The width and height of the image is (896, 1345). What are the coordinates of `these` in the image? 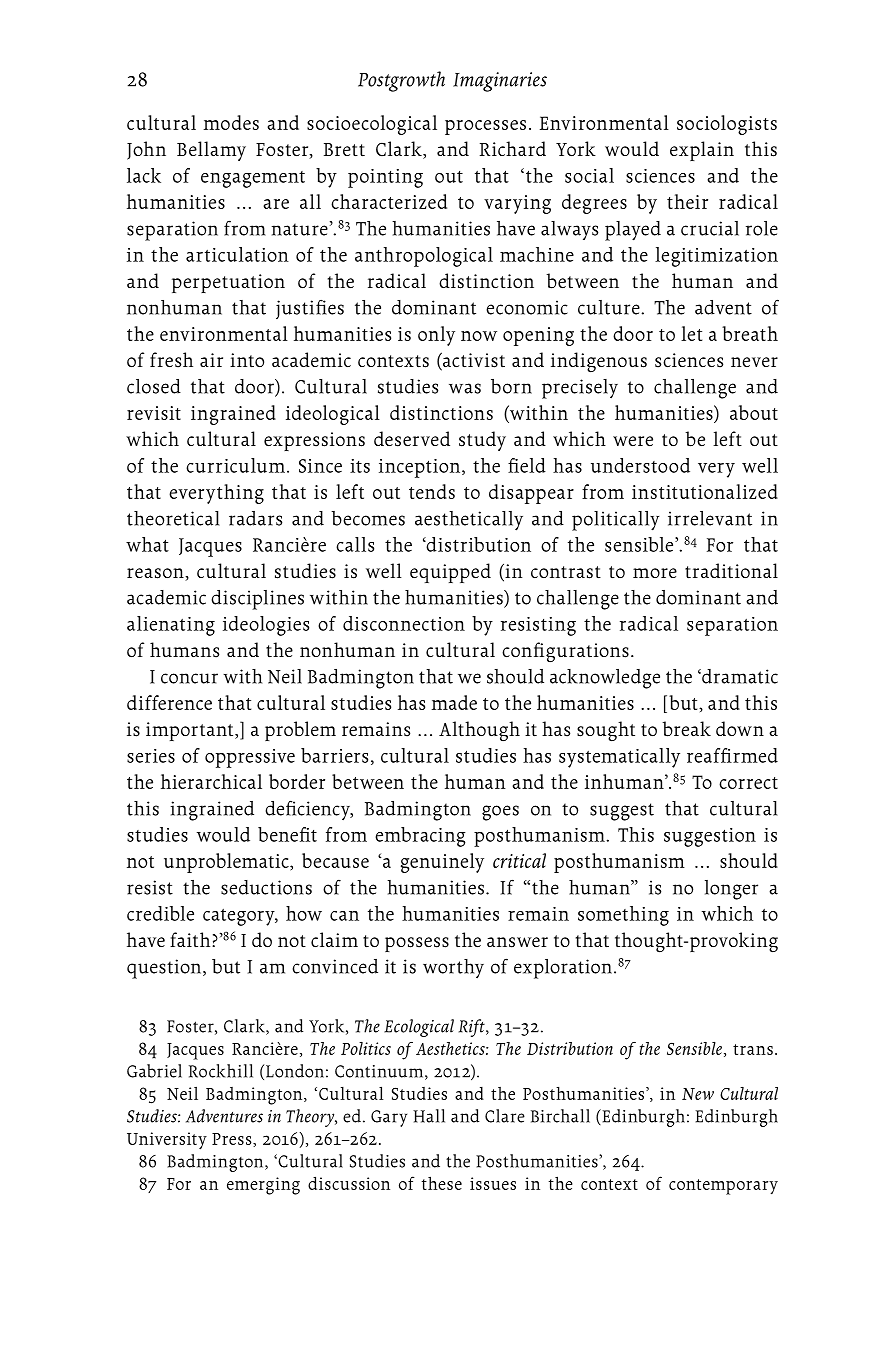 It's located at (442, 1183).
